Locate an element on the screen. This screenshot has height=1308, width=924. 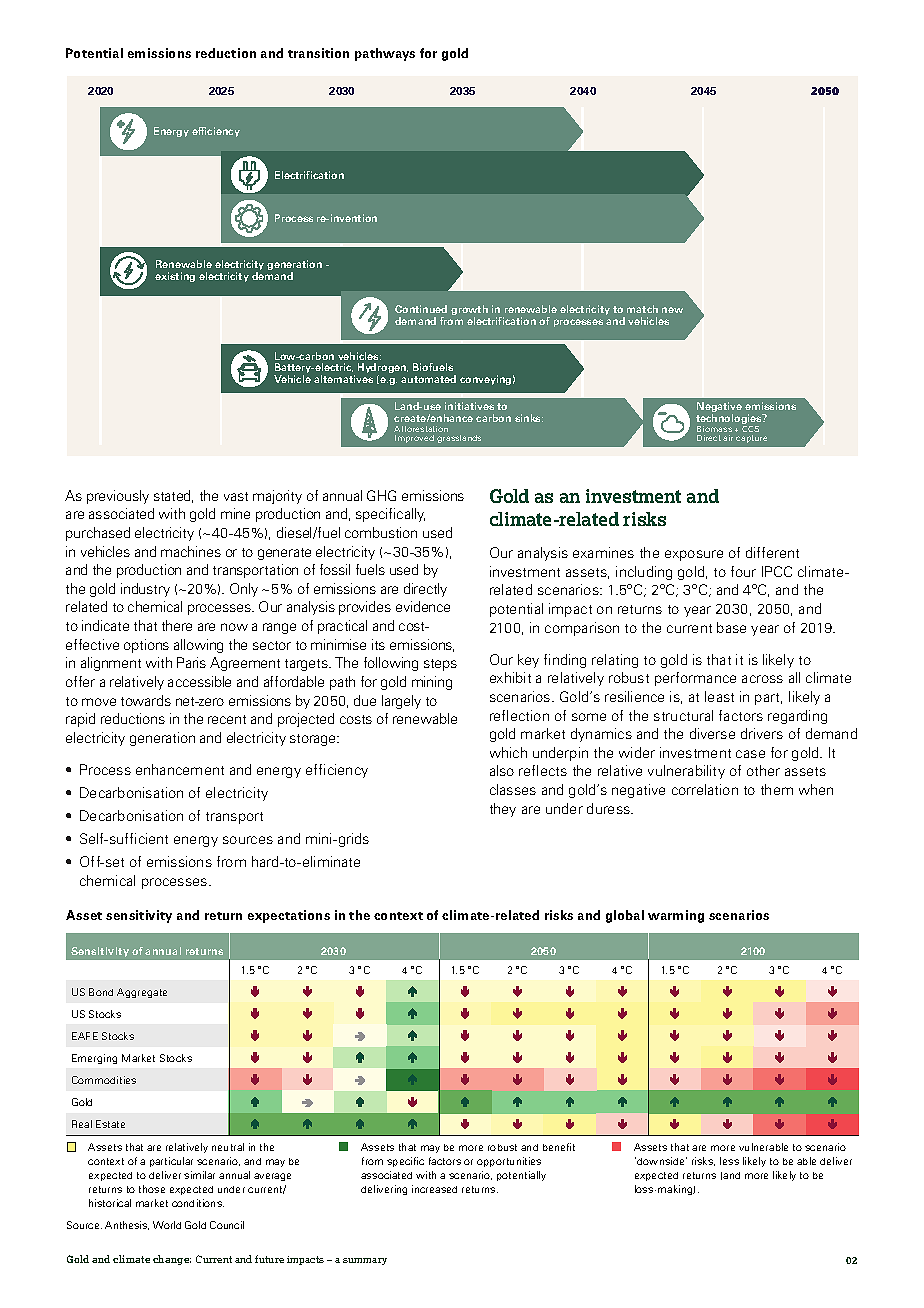
stated is located at coordinates (173, 496).
